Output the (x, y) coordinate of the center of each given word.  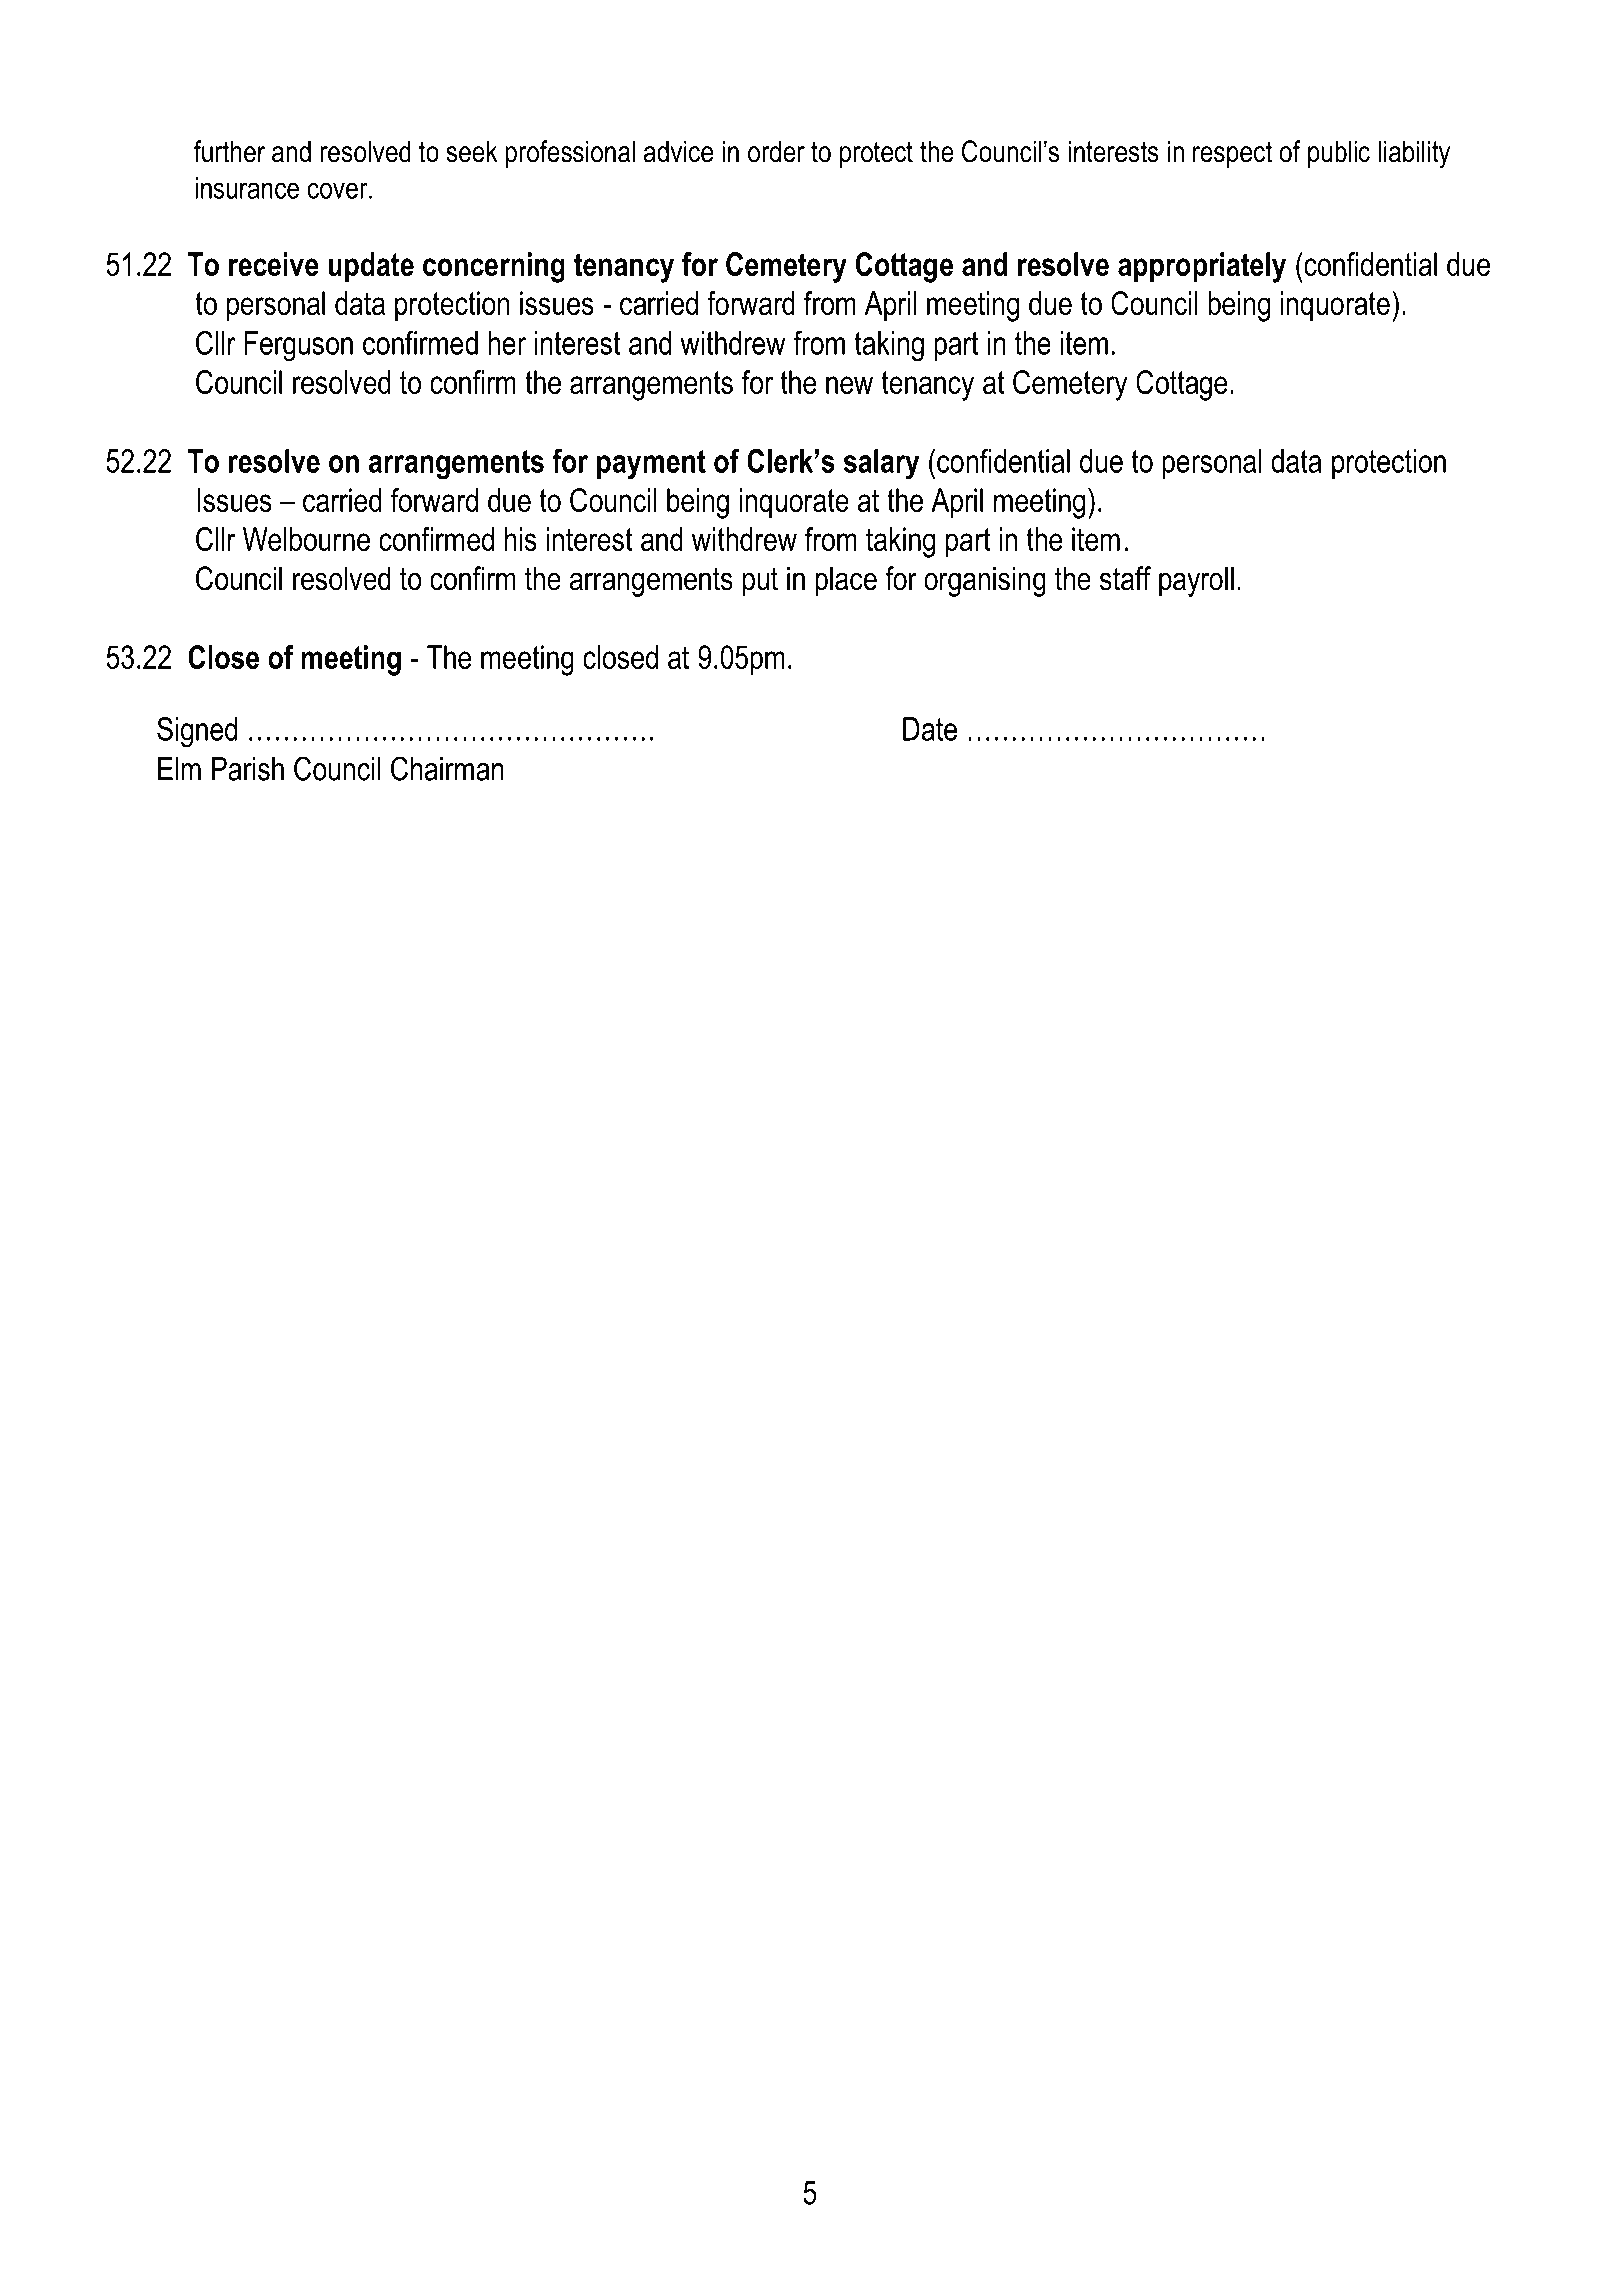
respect (1232, 154)
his (521, 539)
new (849, 385)
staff (1125, 578)
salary (881, 464)
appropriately (1202, 267)
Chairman (447, 768)
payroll (1196, 581)
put (760, 582)
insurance (247, 188)
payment (651, 465)
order (776, 151)
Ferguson (298, 346)
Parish (248, 769)
